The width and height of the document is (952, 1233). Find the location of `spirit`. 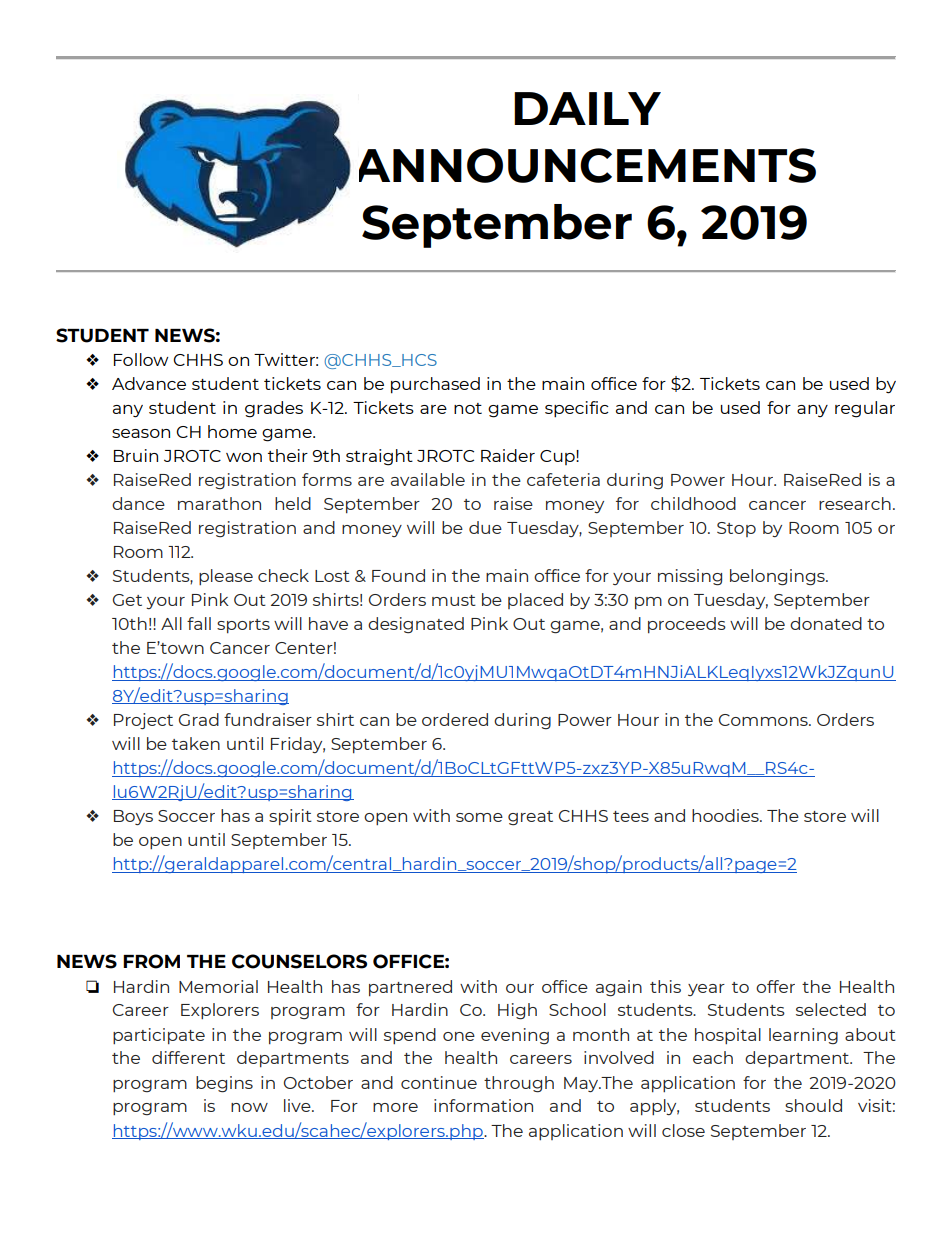

spirit is located at coordinates (290, 817).
